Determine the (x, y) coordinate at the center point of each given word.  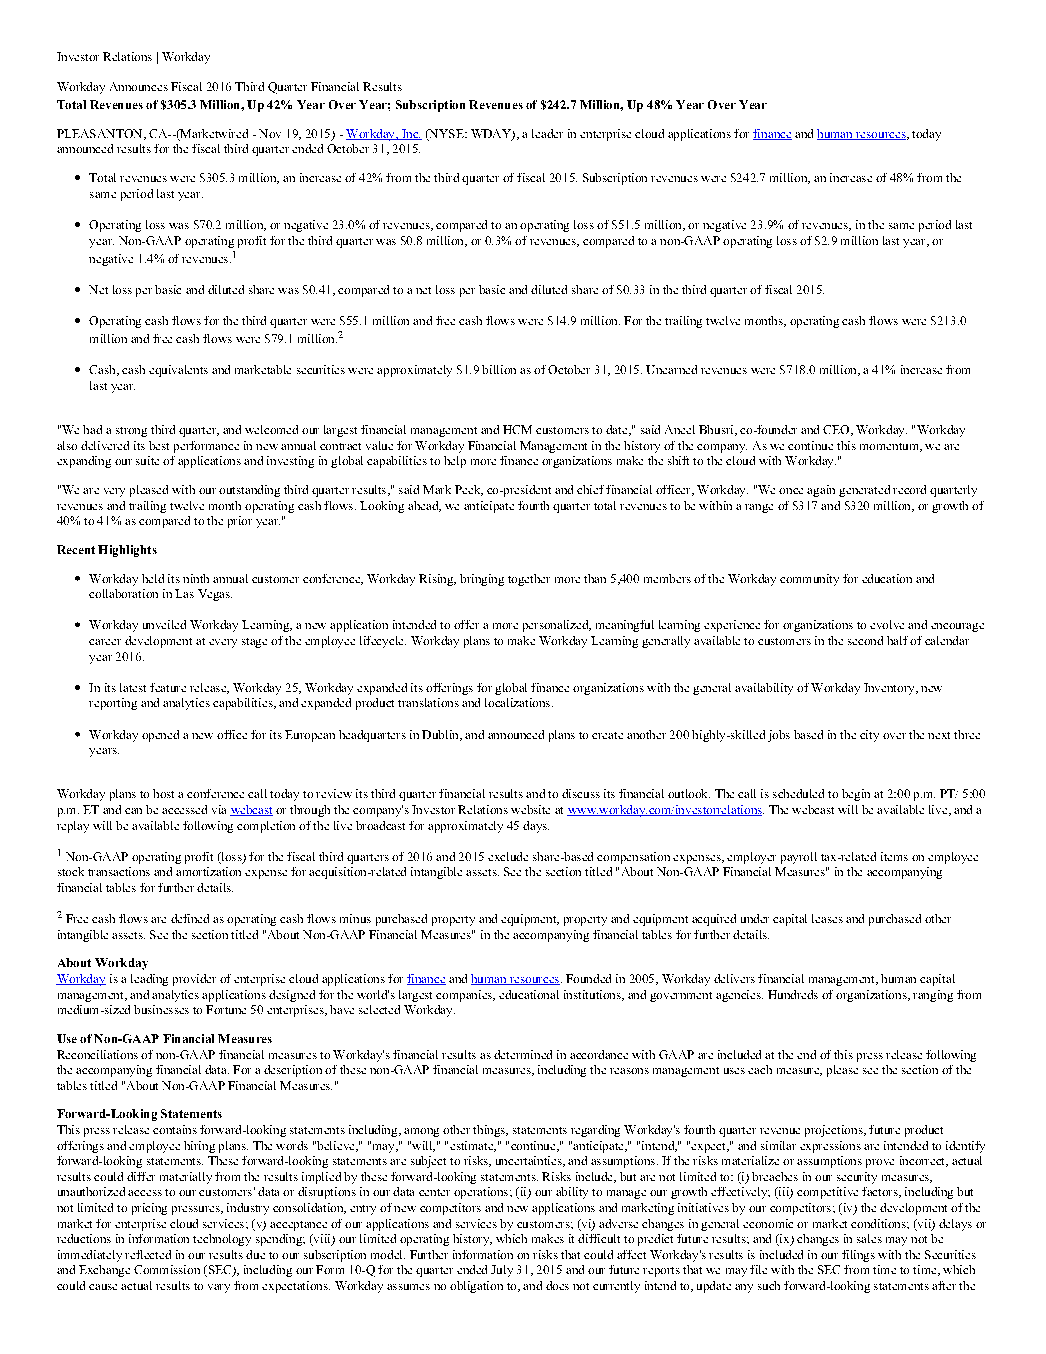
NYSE (446, 135)
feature (168, 687)
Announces (139, 86)
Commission (167, 1269)
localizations (519, 702)
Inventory (890, 689)
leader (547, 133)
